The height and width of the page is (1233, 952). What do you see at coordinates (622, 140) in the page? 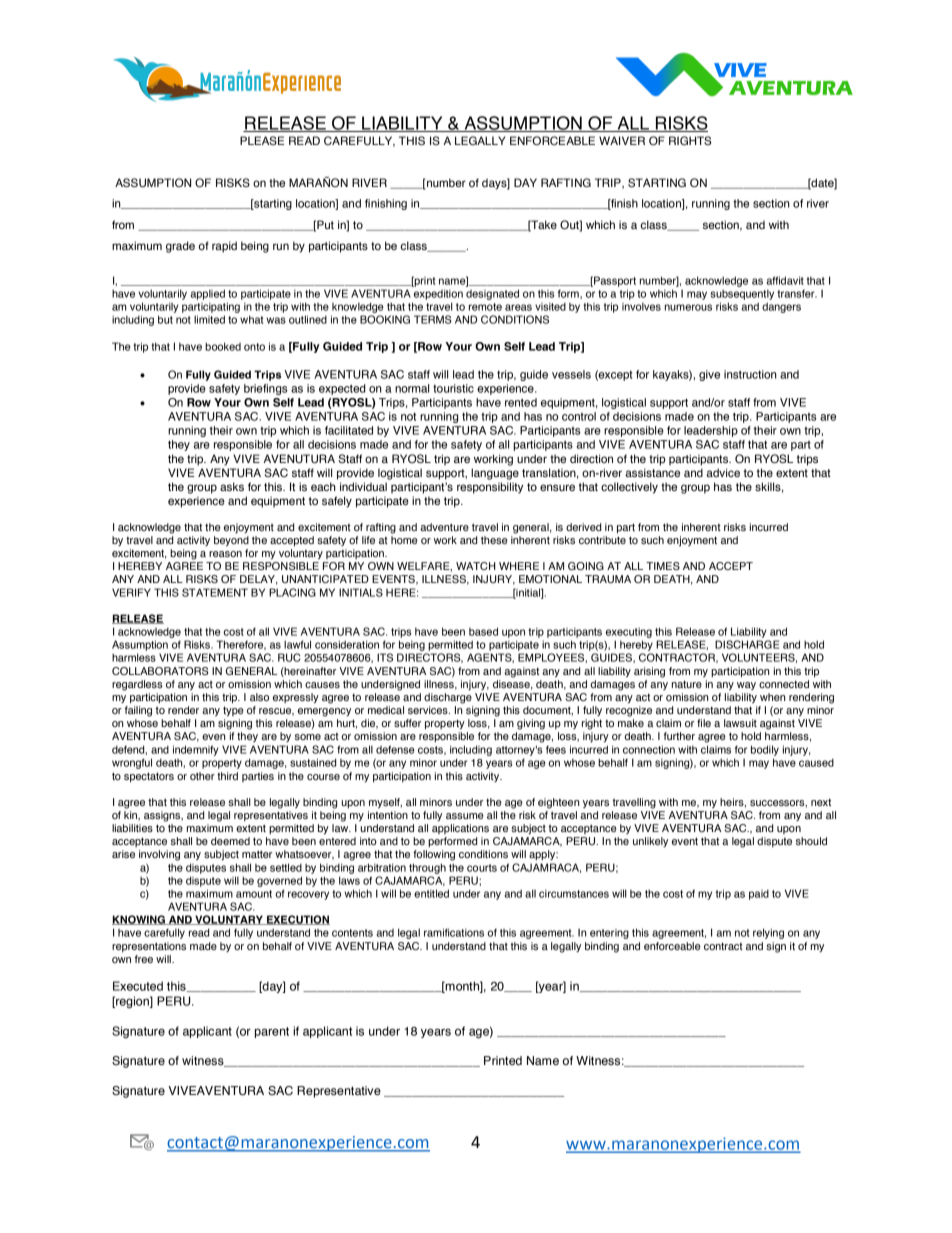
I see `WAIVER` at bounding box center [622, 140].
